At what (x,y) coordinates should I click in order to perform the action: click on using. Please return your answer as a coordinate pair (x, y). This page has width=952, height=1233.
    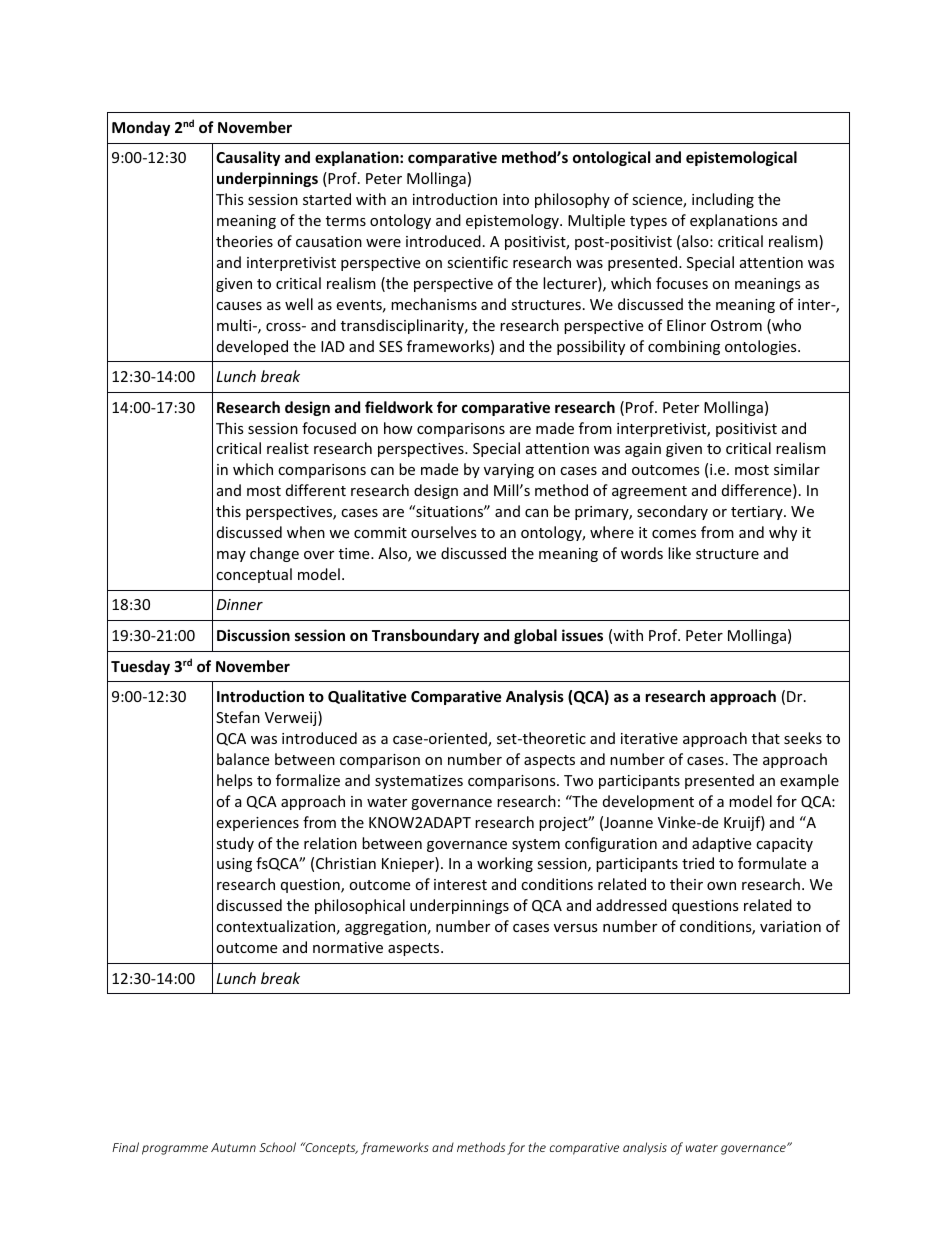
    Looking at the image, I should click on (234, 865).
